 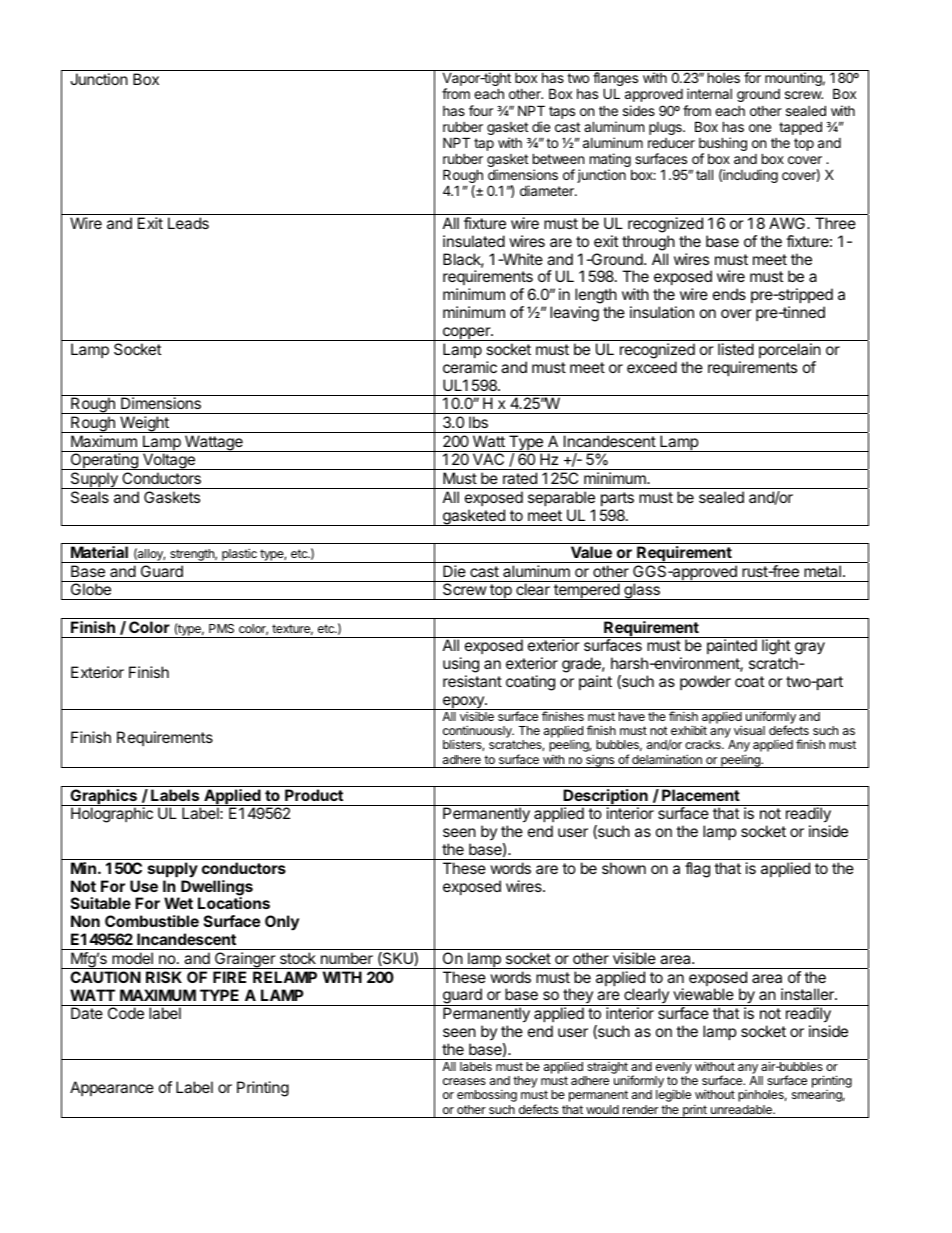 What do you see at coordinates (749, 730) in the document?
I see `visual` at bounding box center [749, 730].
